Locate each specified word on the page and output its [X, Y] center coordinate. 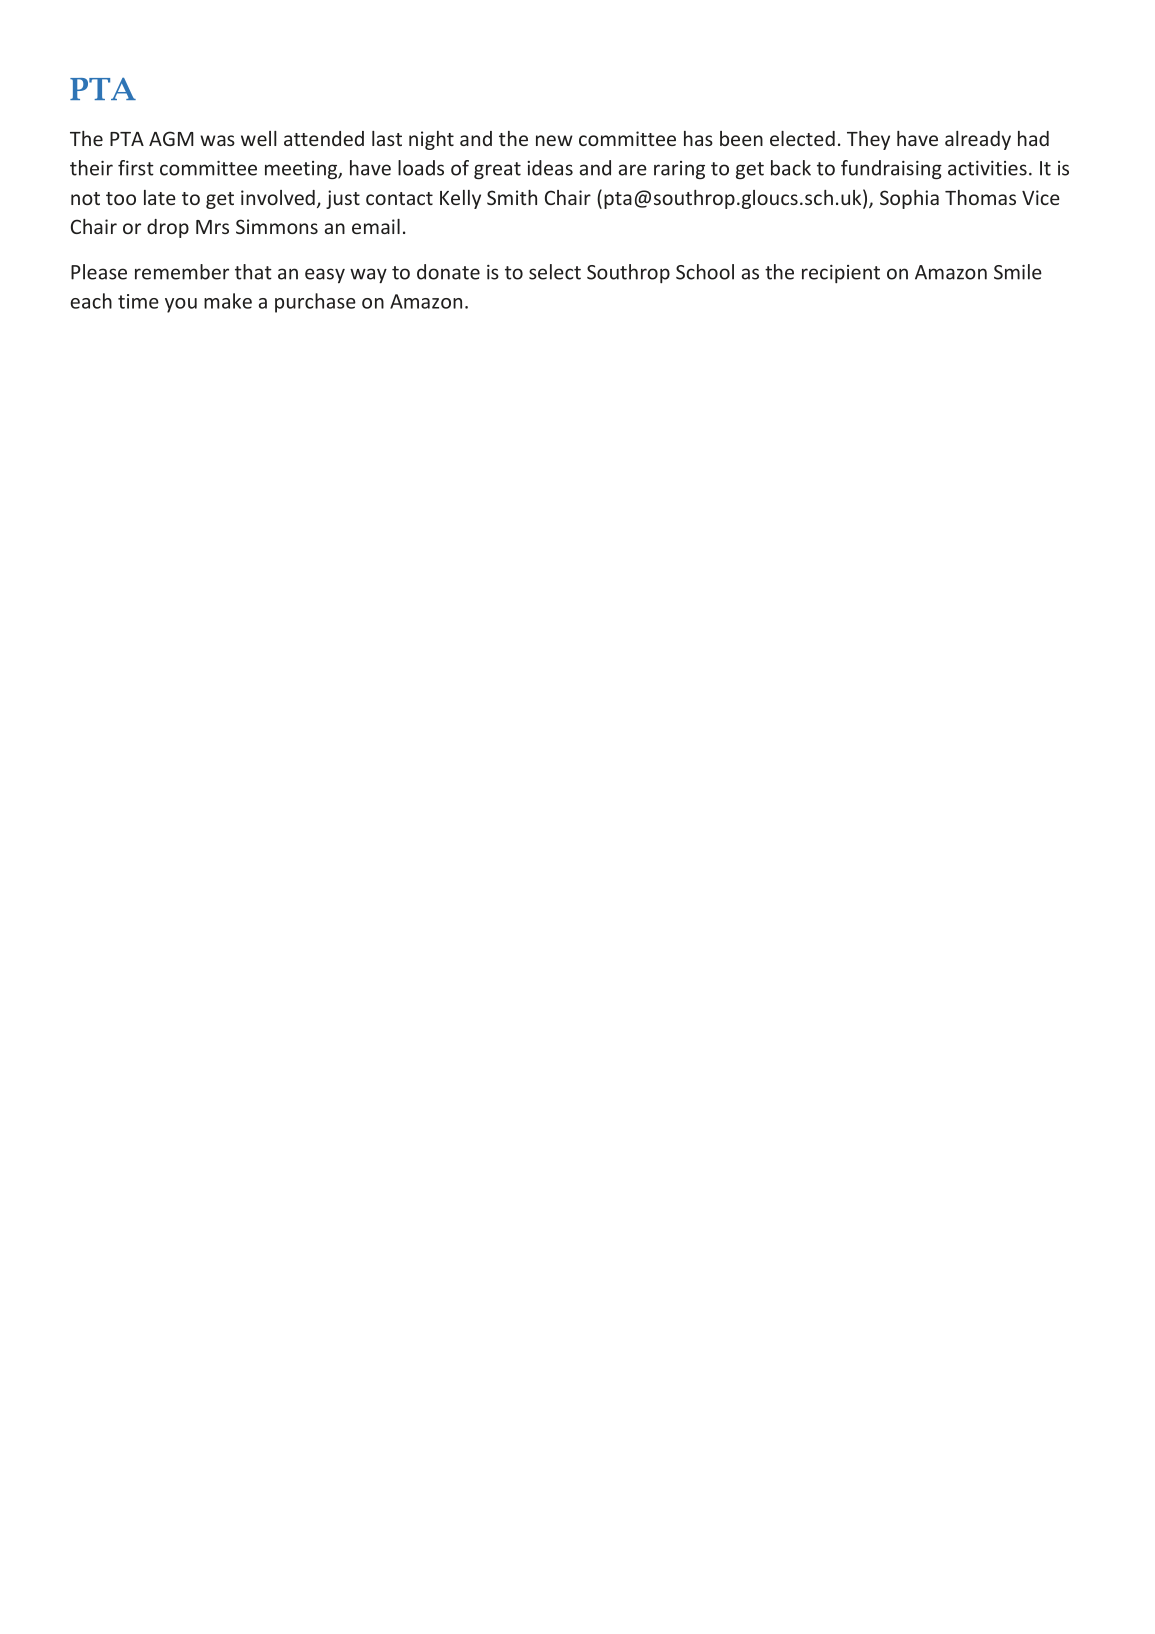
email [376, 226]
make [228, 301]
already [978, 140]
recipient [841, 274]
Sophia [909, 199]
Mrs [212, 227]
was [217, 140]
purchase [315, 303]
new [554, 140]
